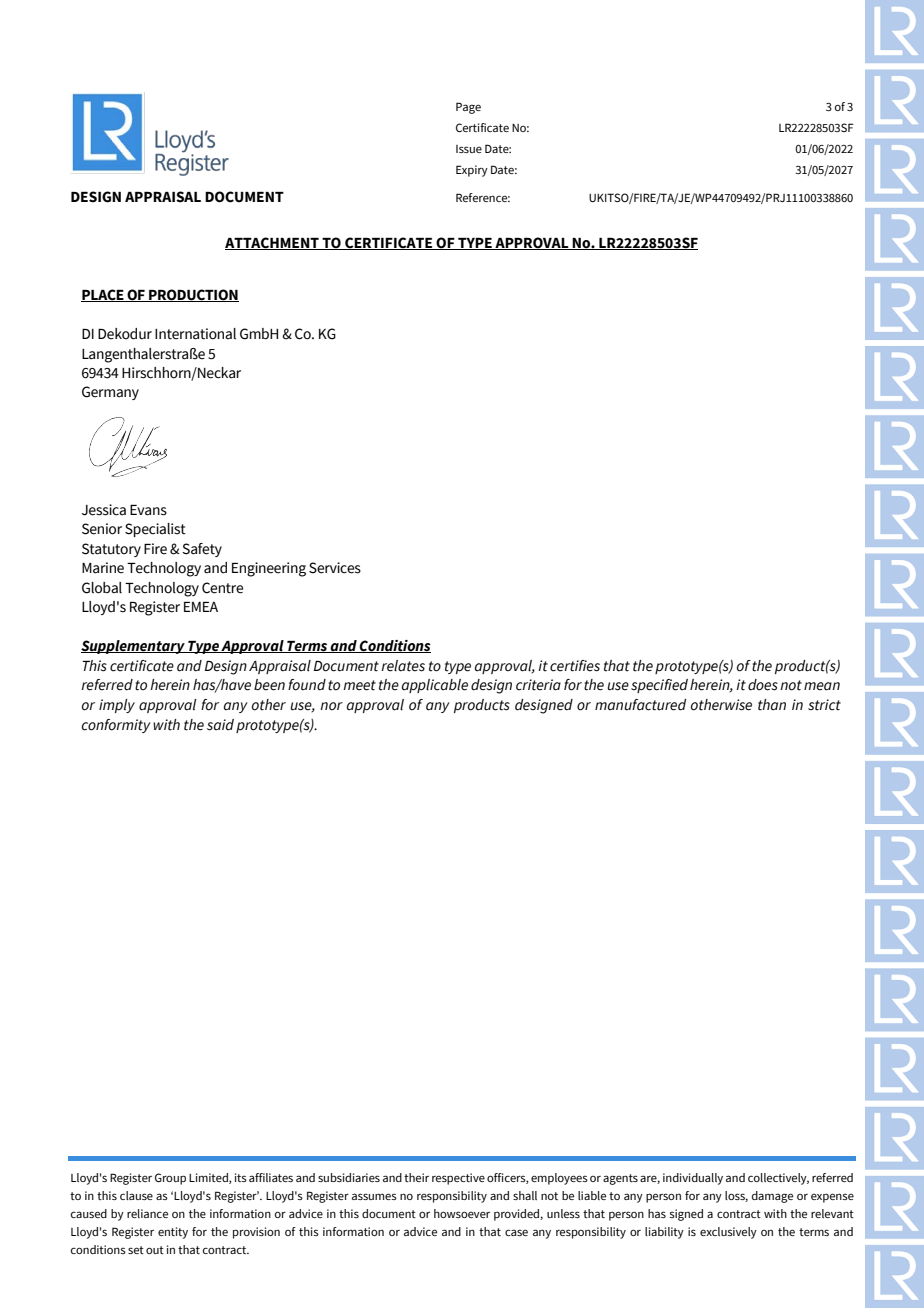 This document has width=924, height=1308. I want to click on Expiry, so click(472, 171).
